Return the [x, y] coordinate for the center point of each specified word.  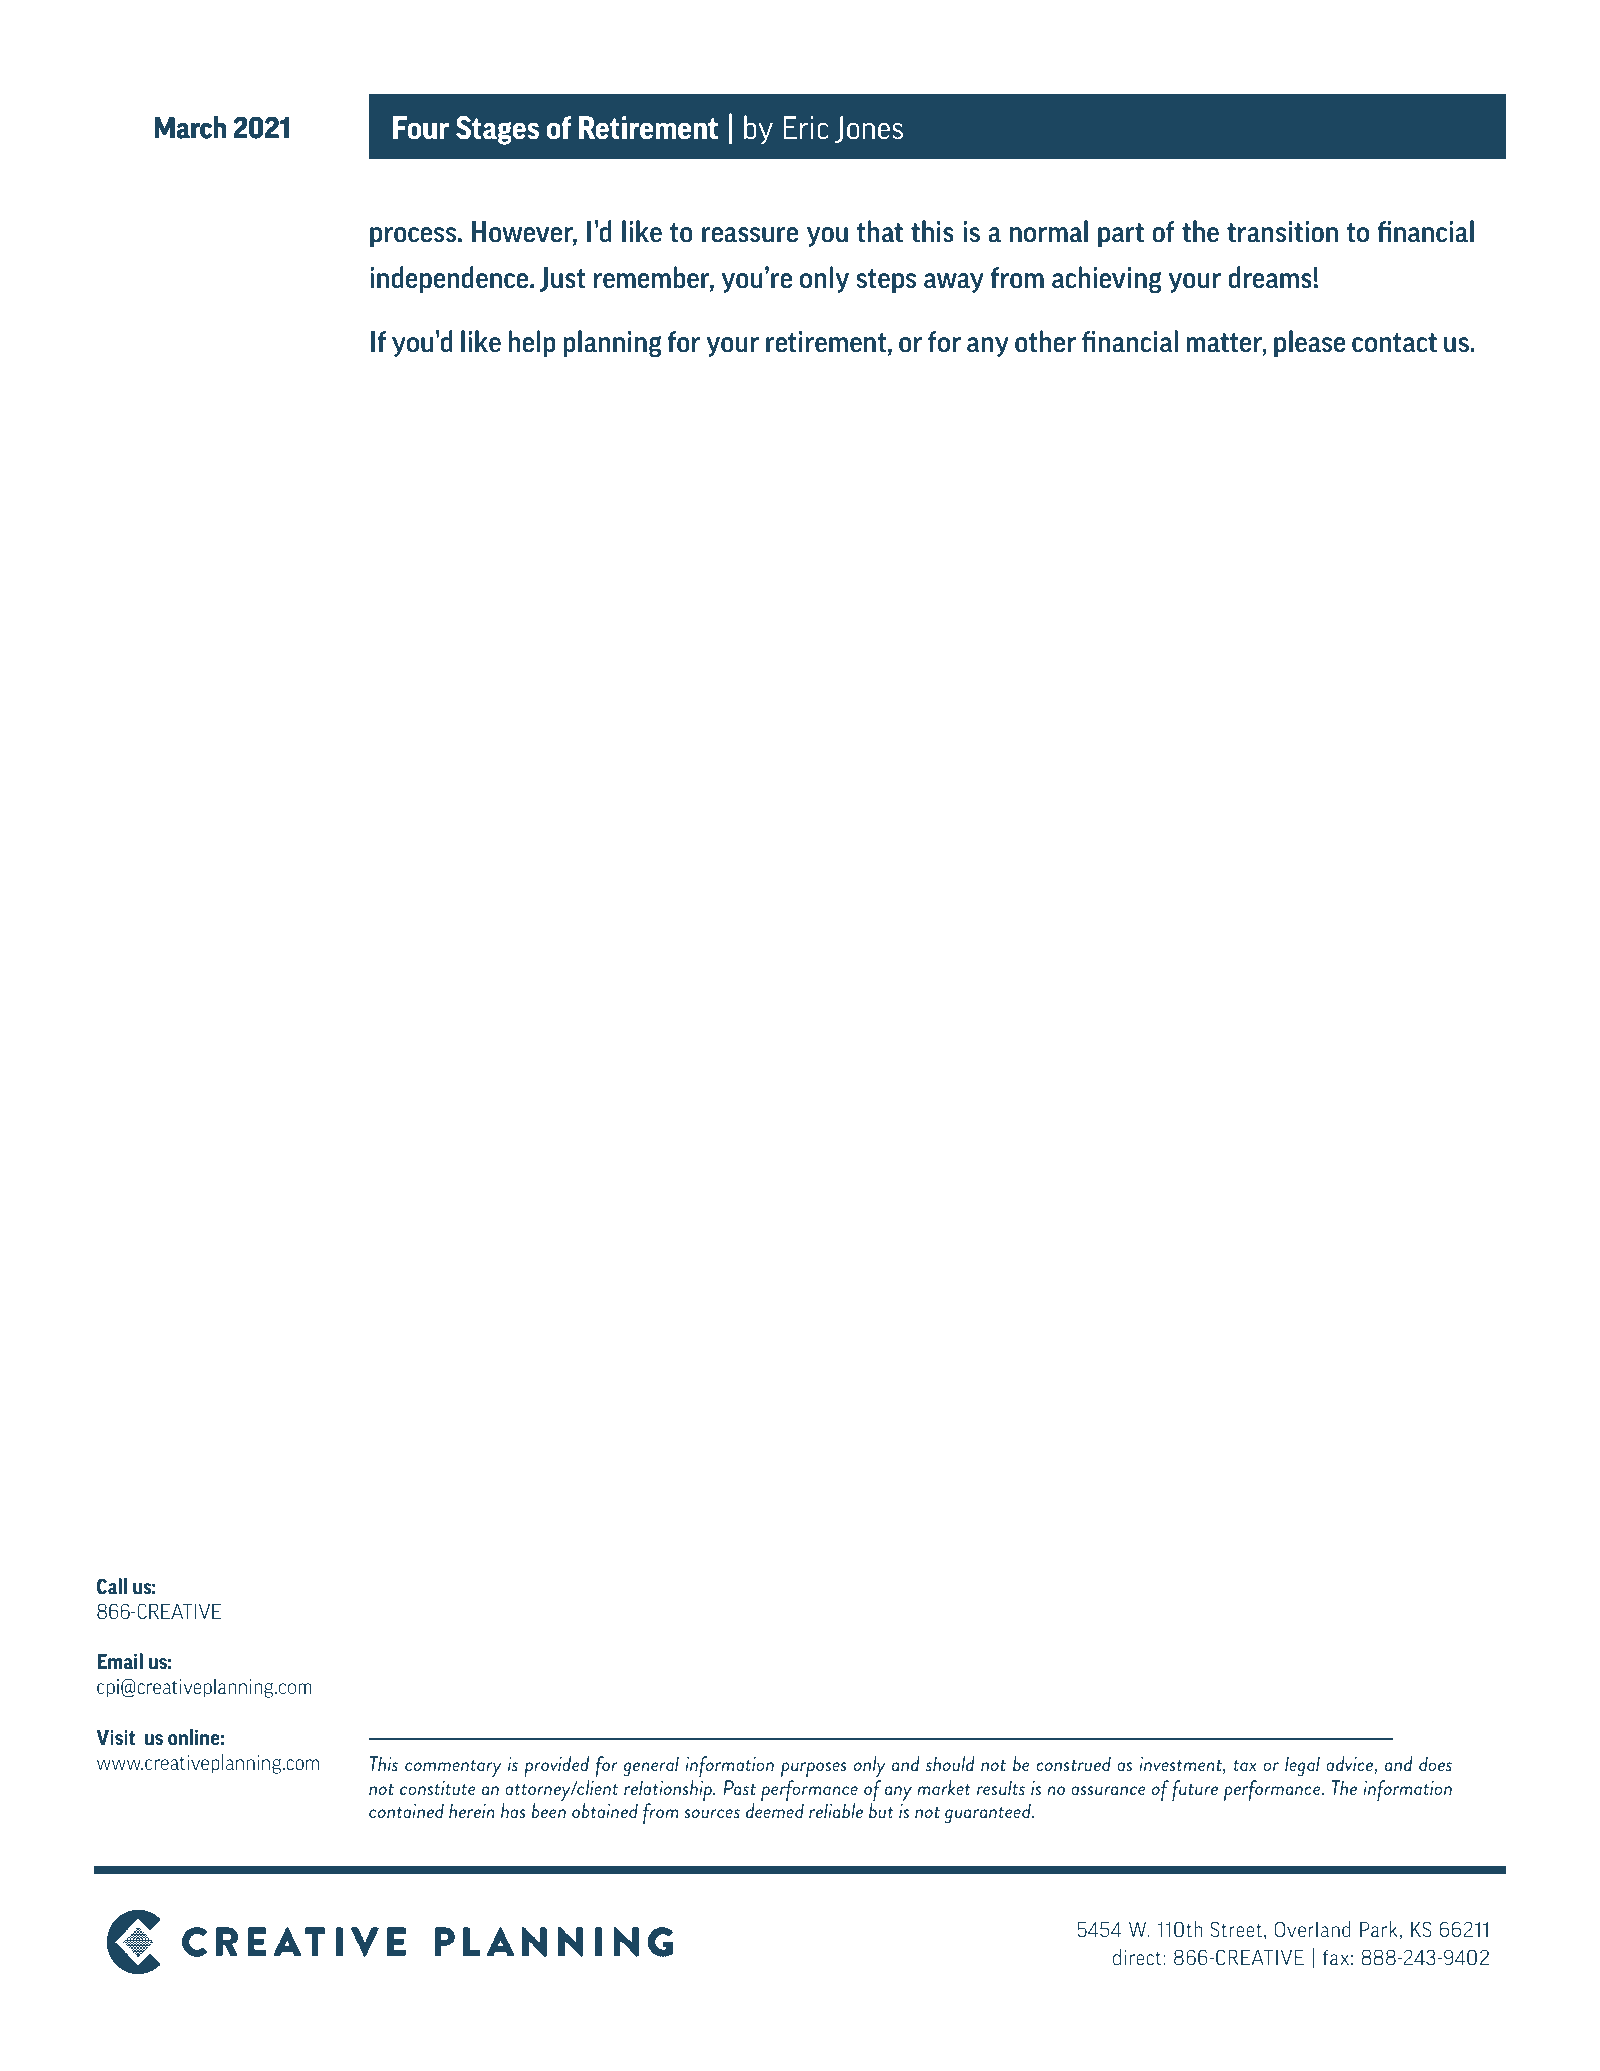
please [1310, 343]
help [532, 343]
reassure [750, 235]
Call [112, 1586]
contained [406, 1810]
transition [1282, 232]
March [190, 127]
